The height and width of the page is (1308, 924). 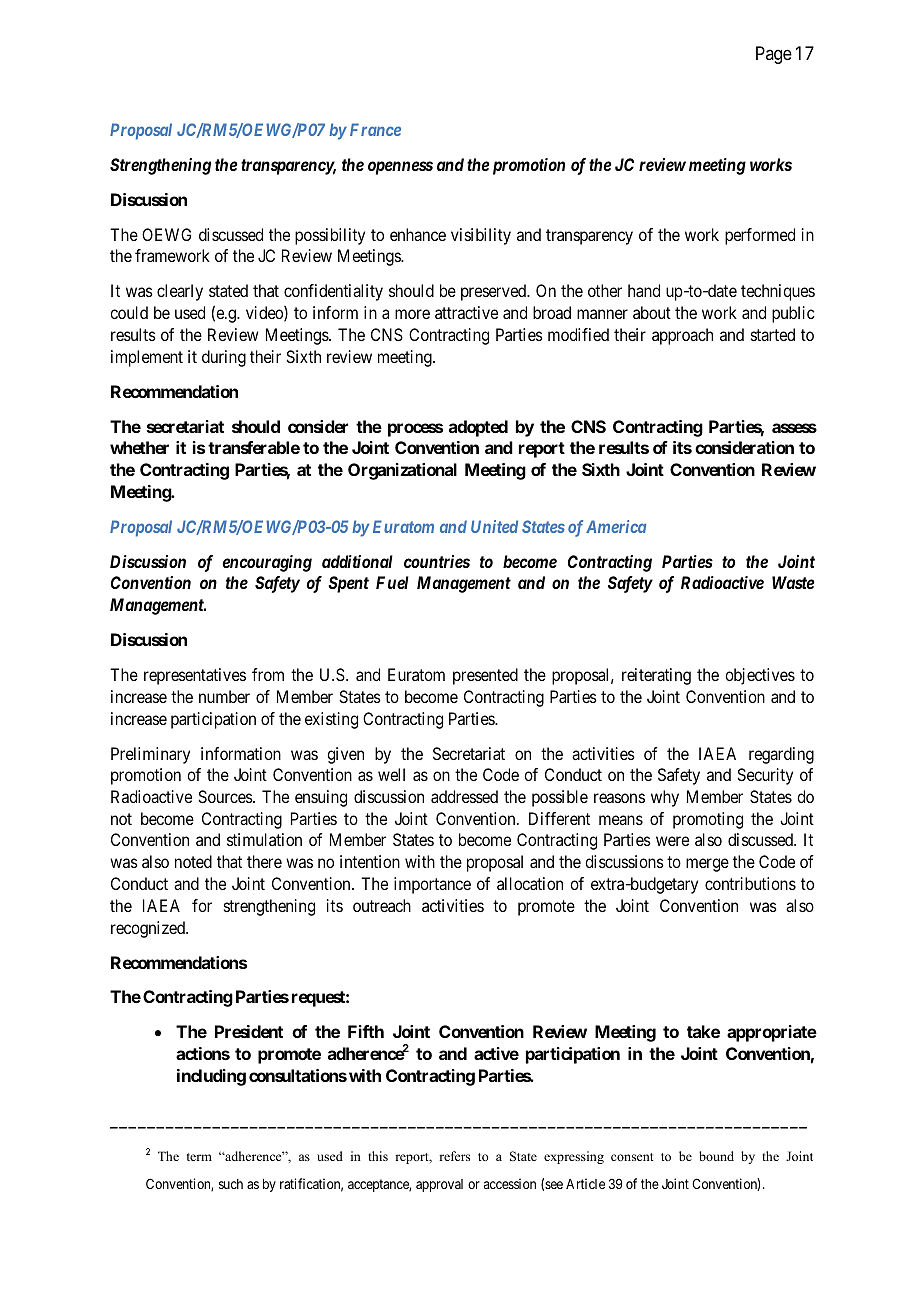 What do you see at coordinates (760, 676) in the page?
I see `objectives` at bounding box center [760, 676].
